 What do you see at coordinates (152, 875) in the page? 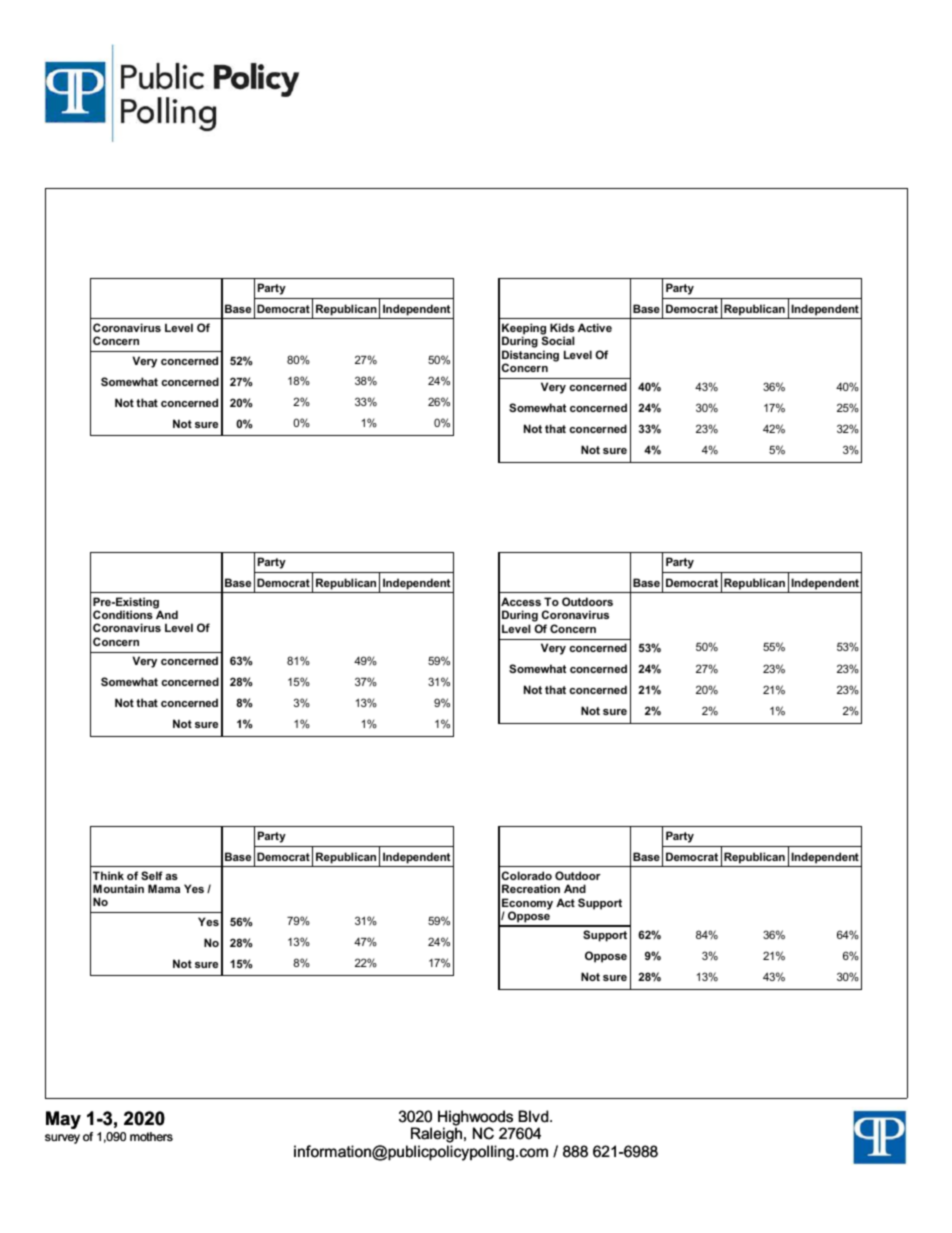
I see `Self` at bounding box center [152, 875].
